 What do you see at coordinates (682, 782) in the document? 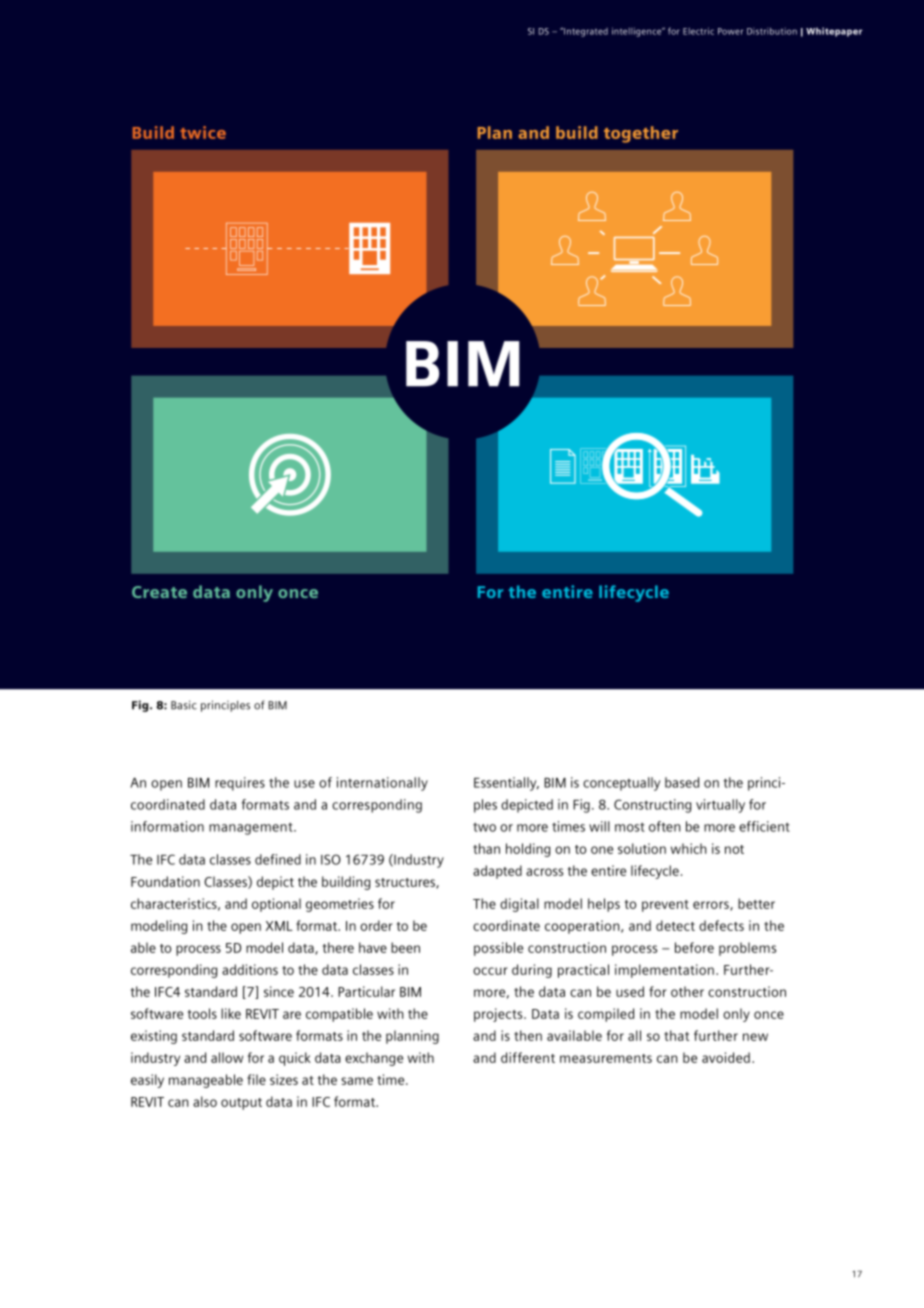
I see `based` at bounding box center [682, 782].
